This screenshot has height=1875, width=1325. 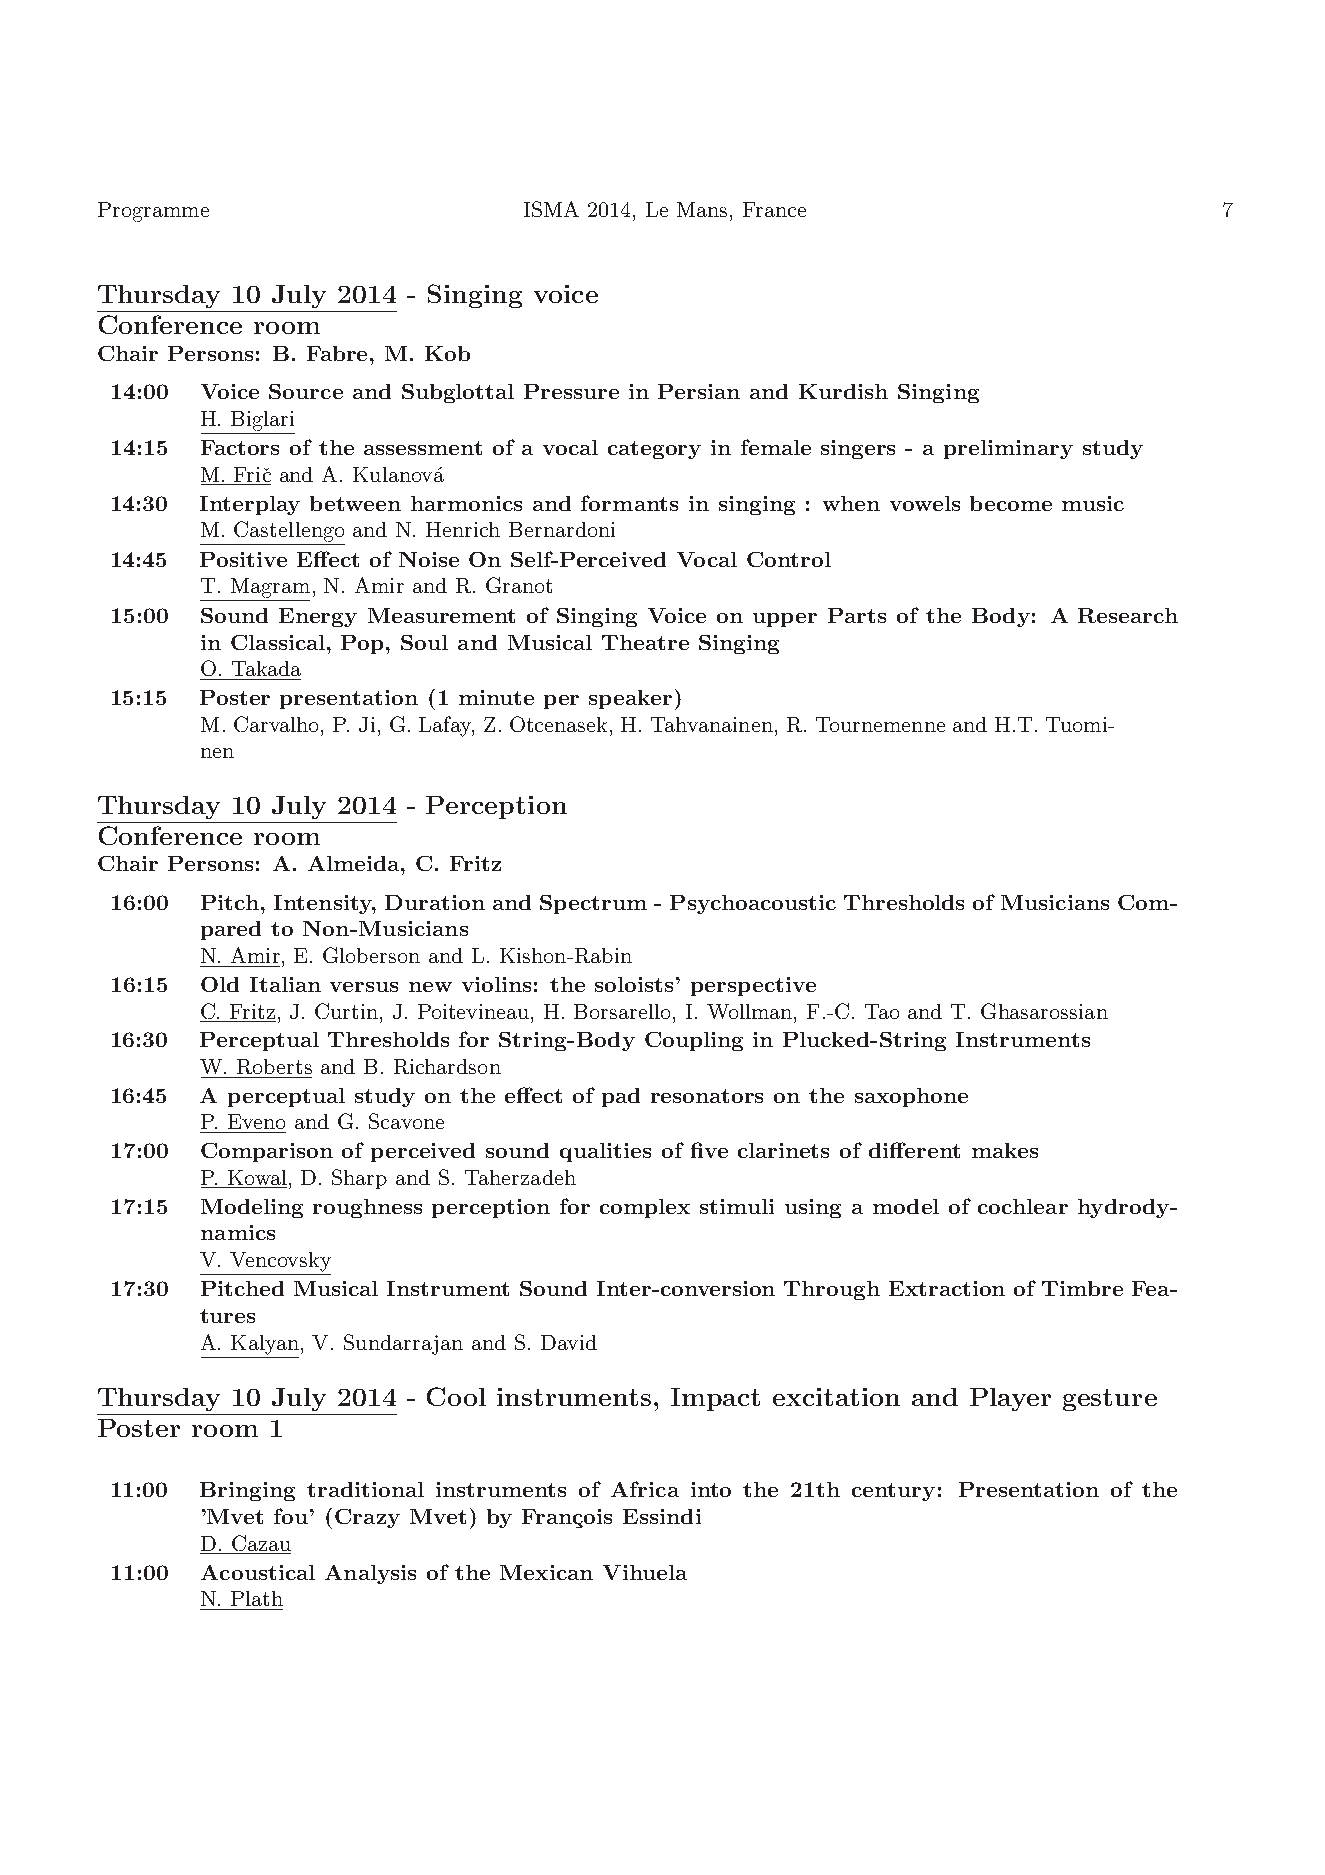 I want to click on Tao, so click(x=882, y=1011).
